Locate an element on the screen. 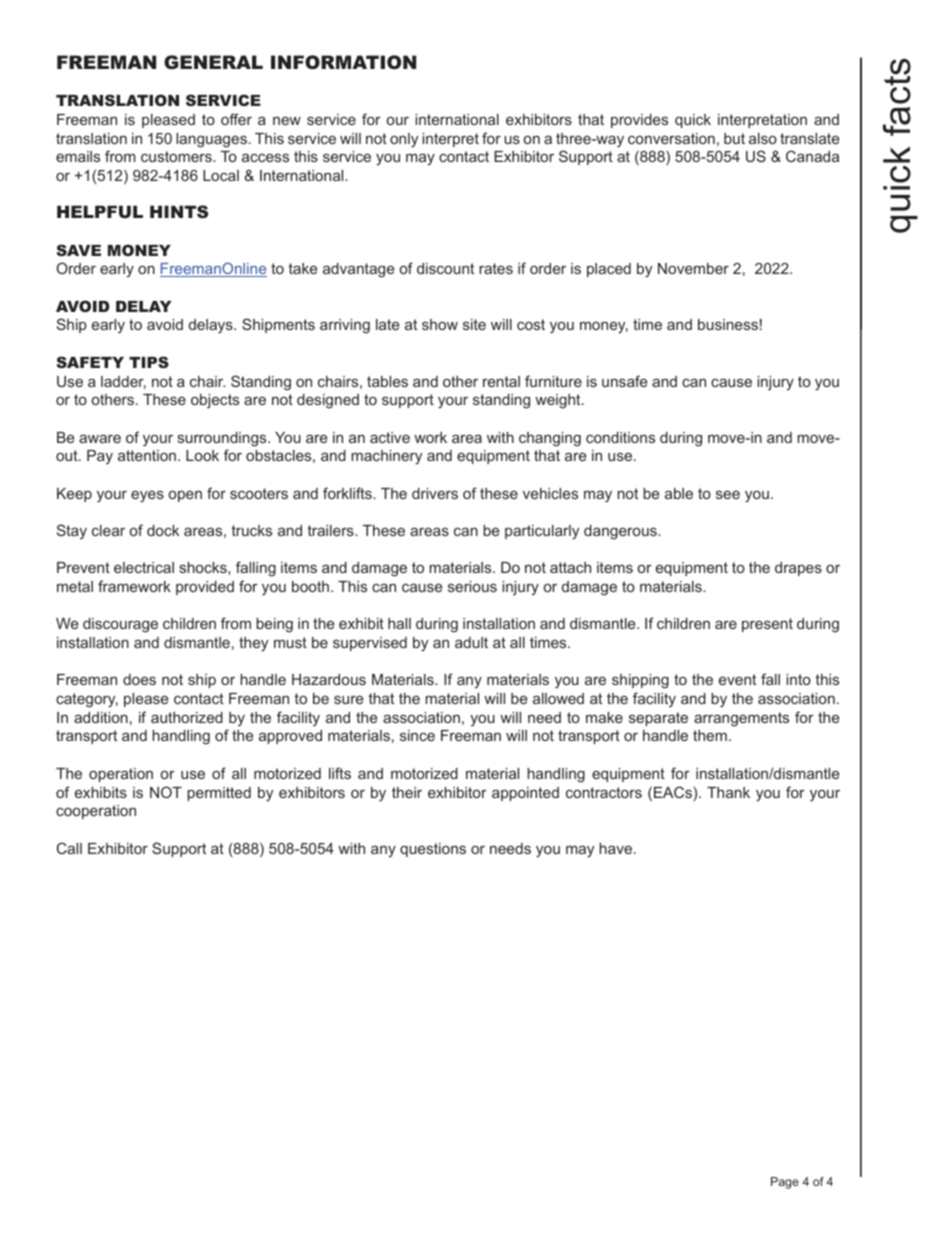 The image size is (952, 1233). see is located at coordinates (728, 494).
